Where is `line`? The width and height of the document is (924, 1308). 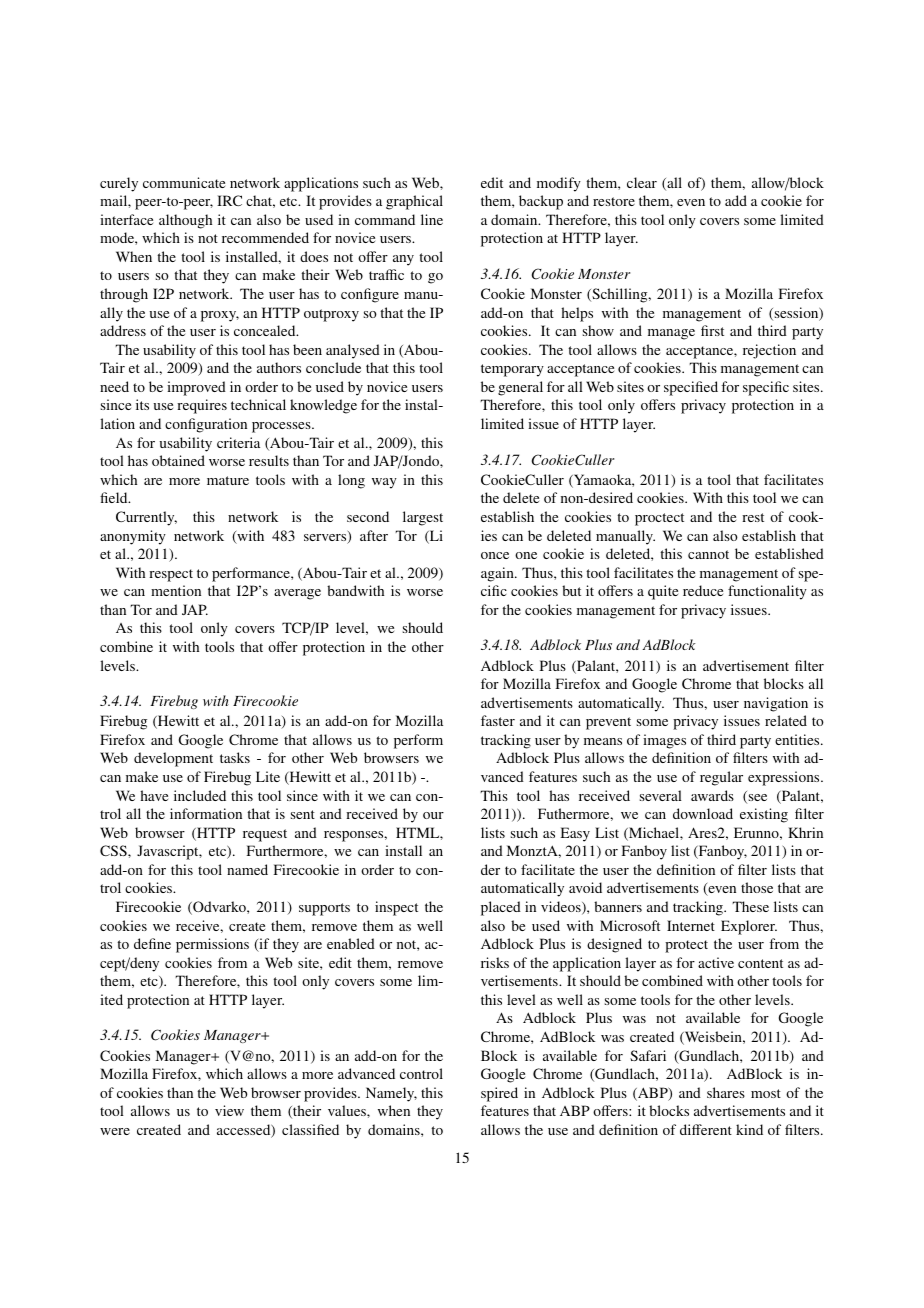
line is located at coordinates (432, 219).
